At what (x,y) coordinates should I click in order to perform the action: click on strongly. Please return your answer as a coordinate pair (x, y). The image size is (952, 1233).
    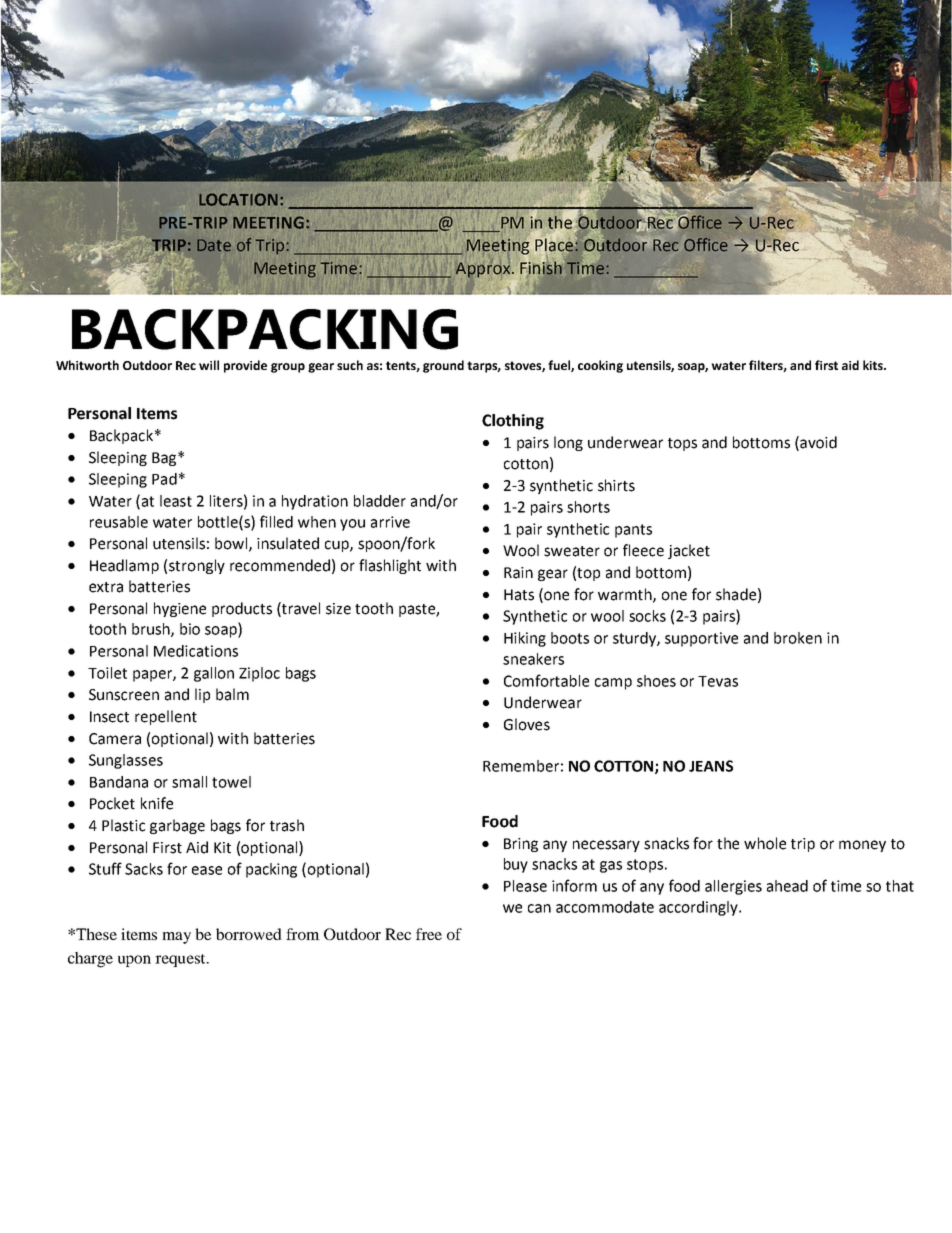
    Looking at the image, I should click on (197, 566).
